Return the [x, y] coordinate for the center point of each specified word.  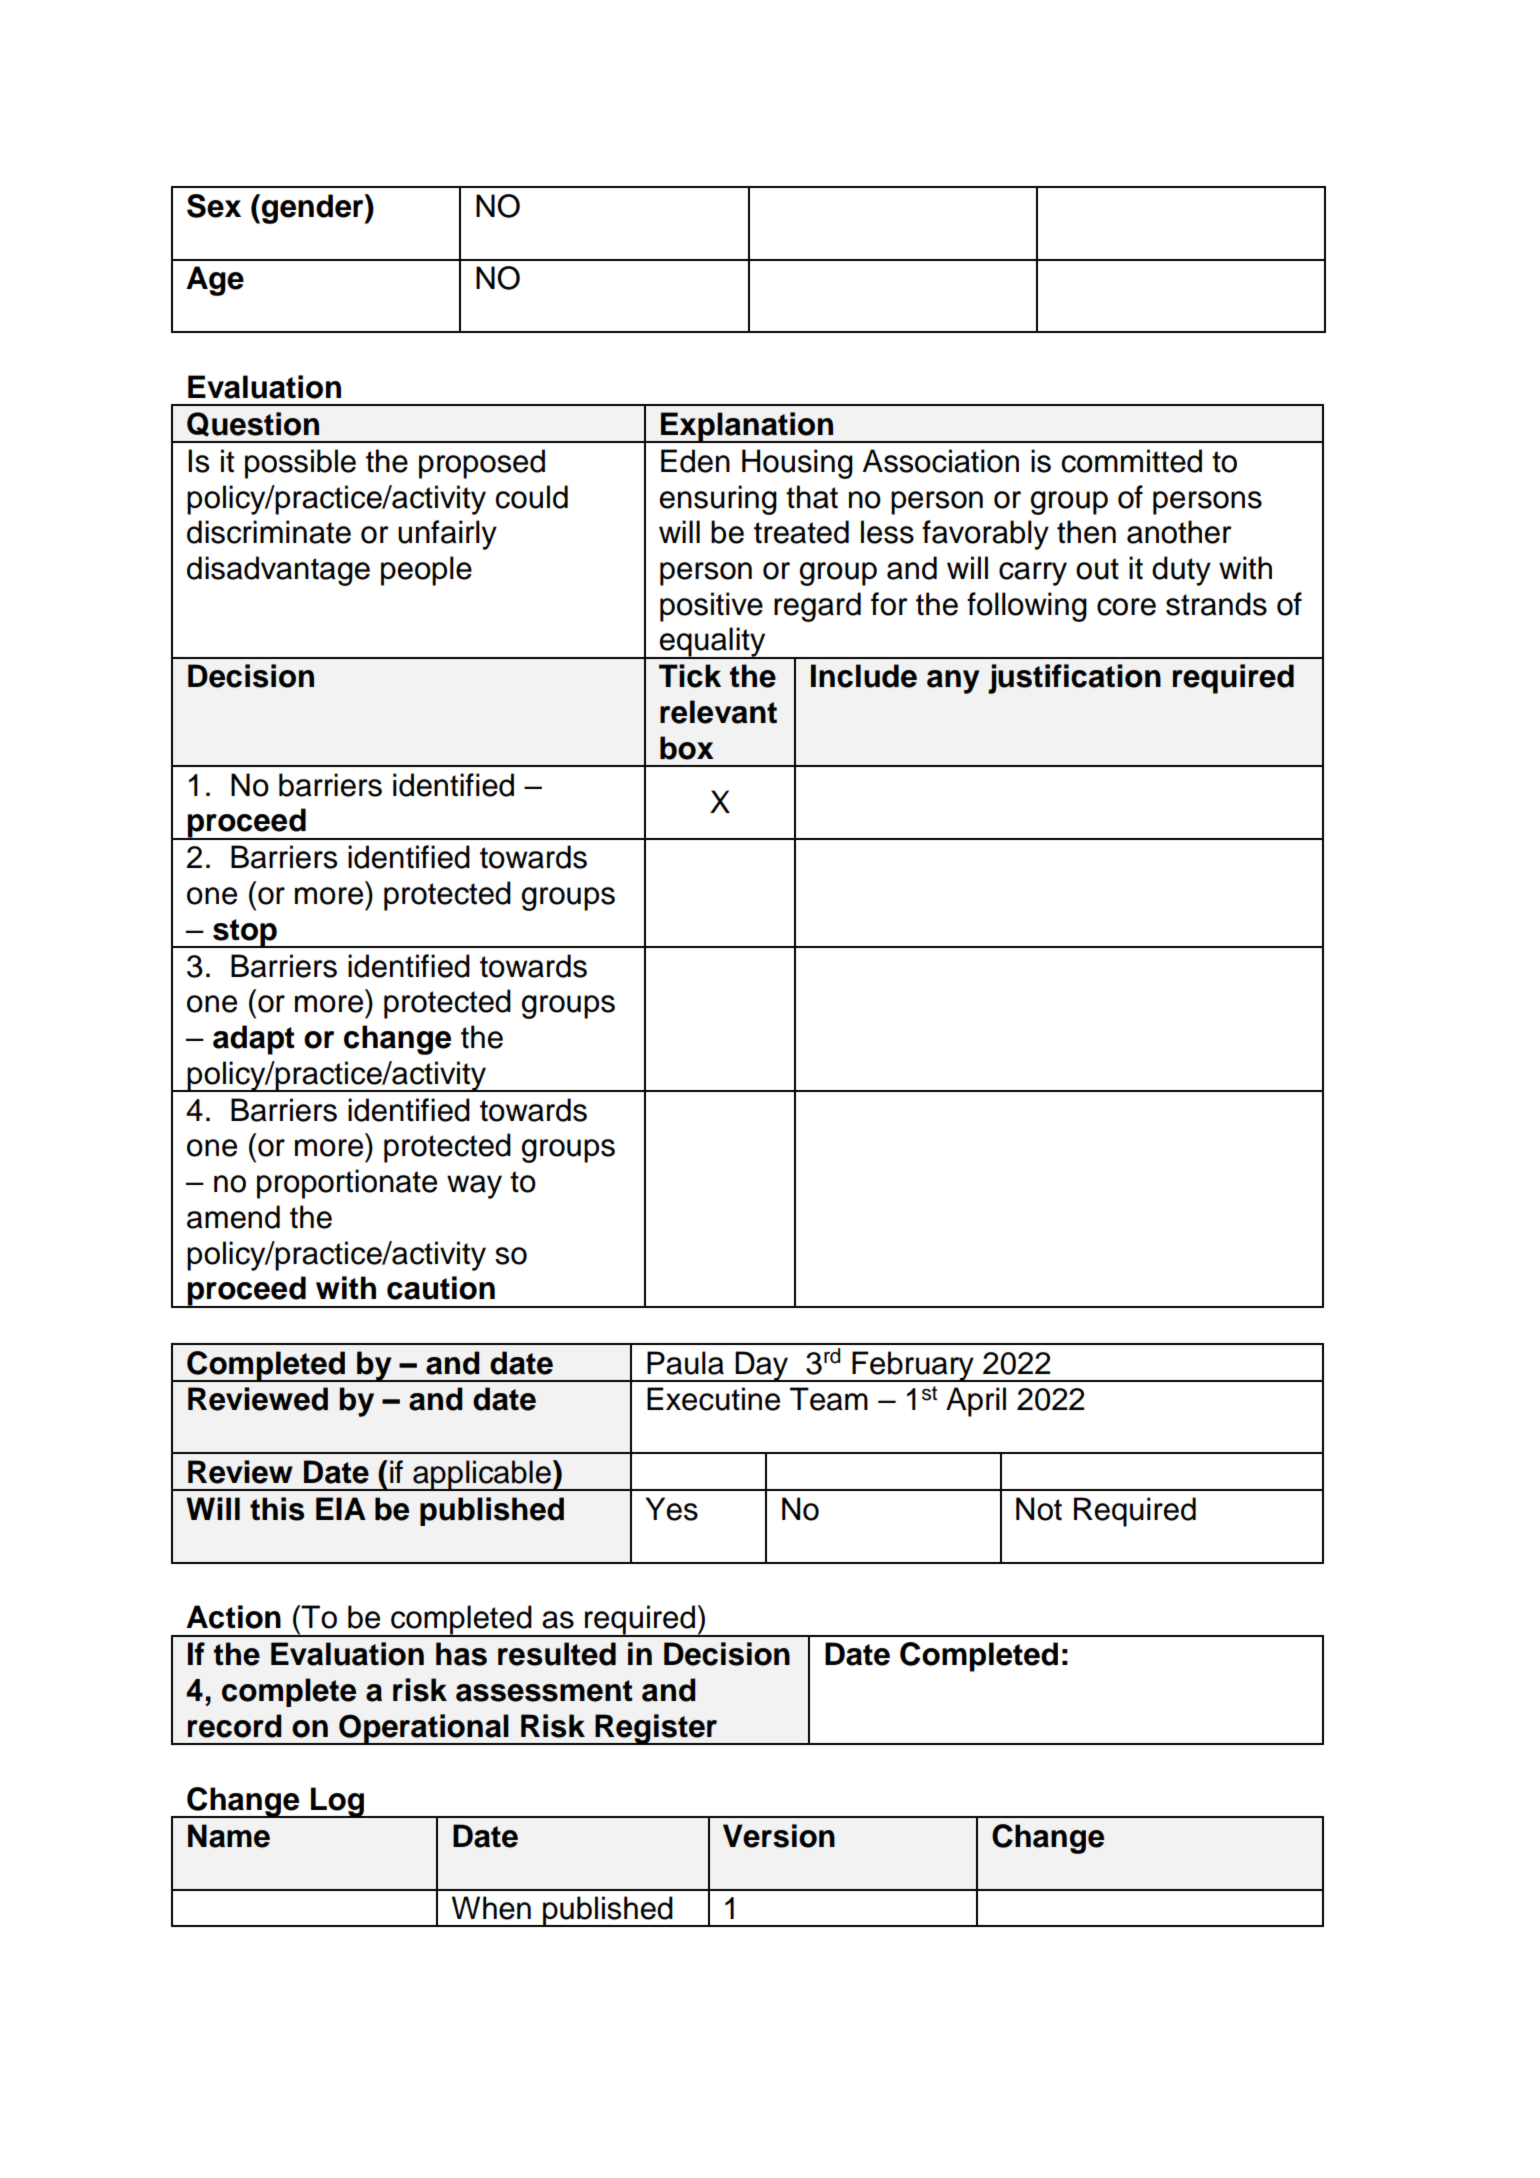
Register [657, 1729]
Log [337, 1802]
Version [779, 1836]
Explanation [747, 427]
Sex [214, 206]
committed [1132, 461]
